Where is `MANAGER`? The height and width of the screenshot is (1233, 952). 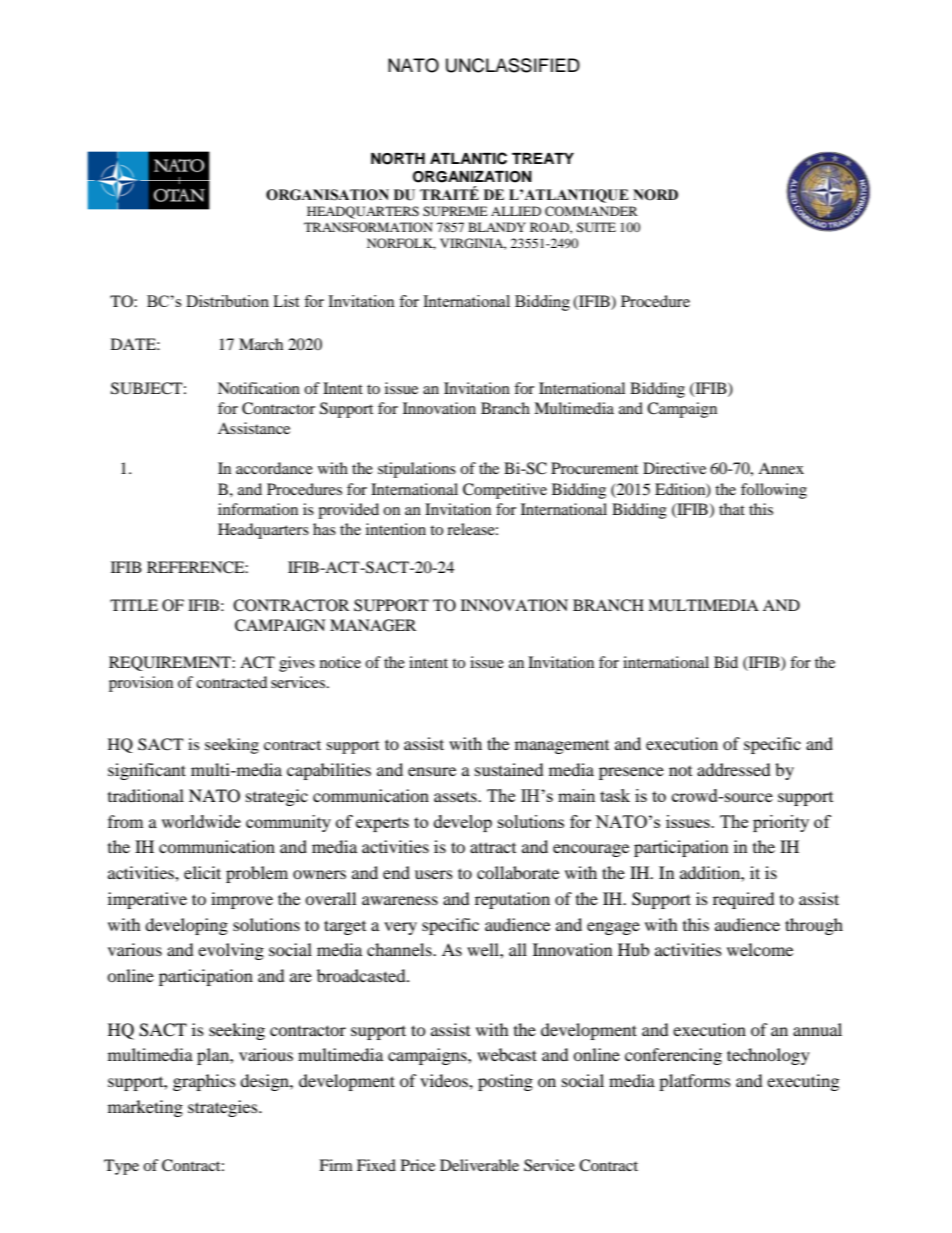 MANAGER is located at coordinates (373, 625).
